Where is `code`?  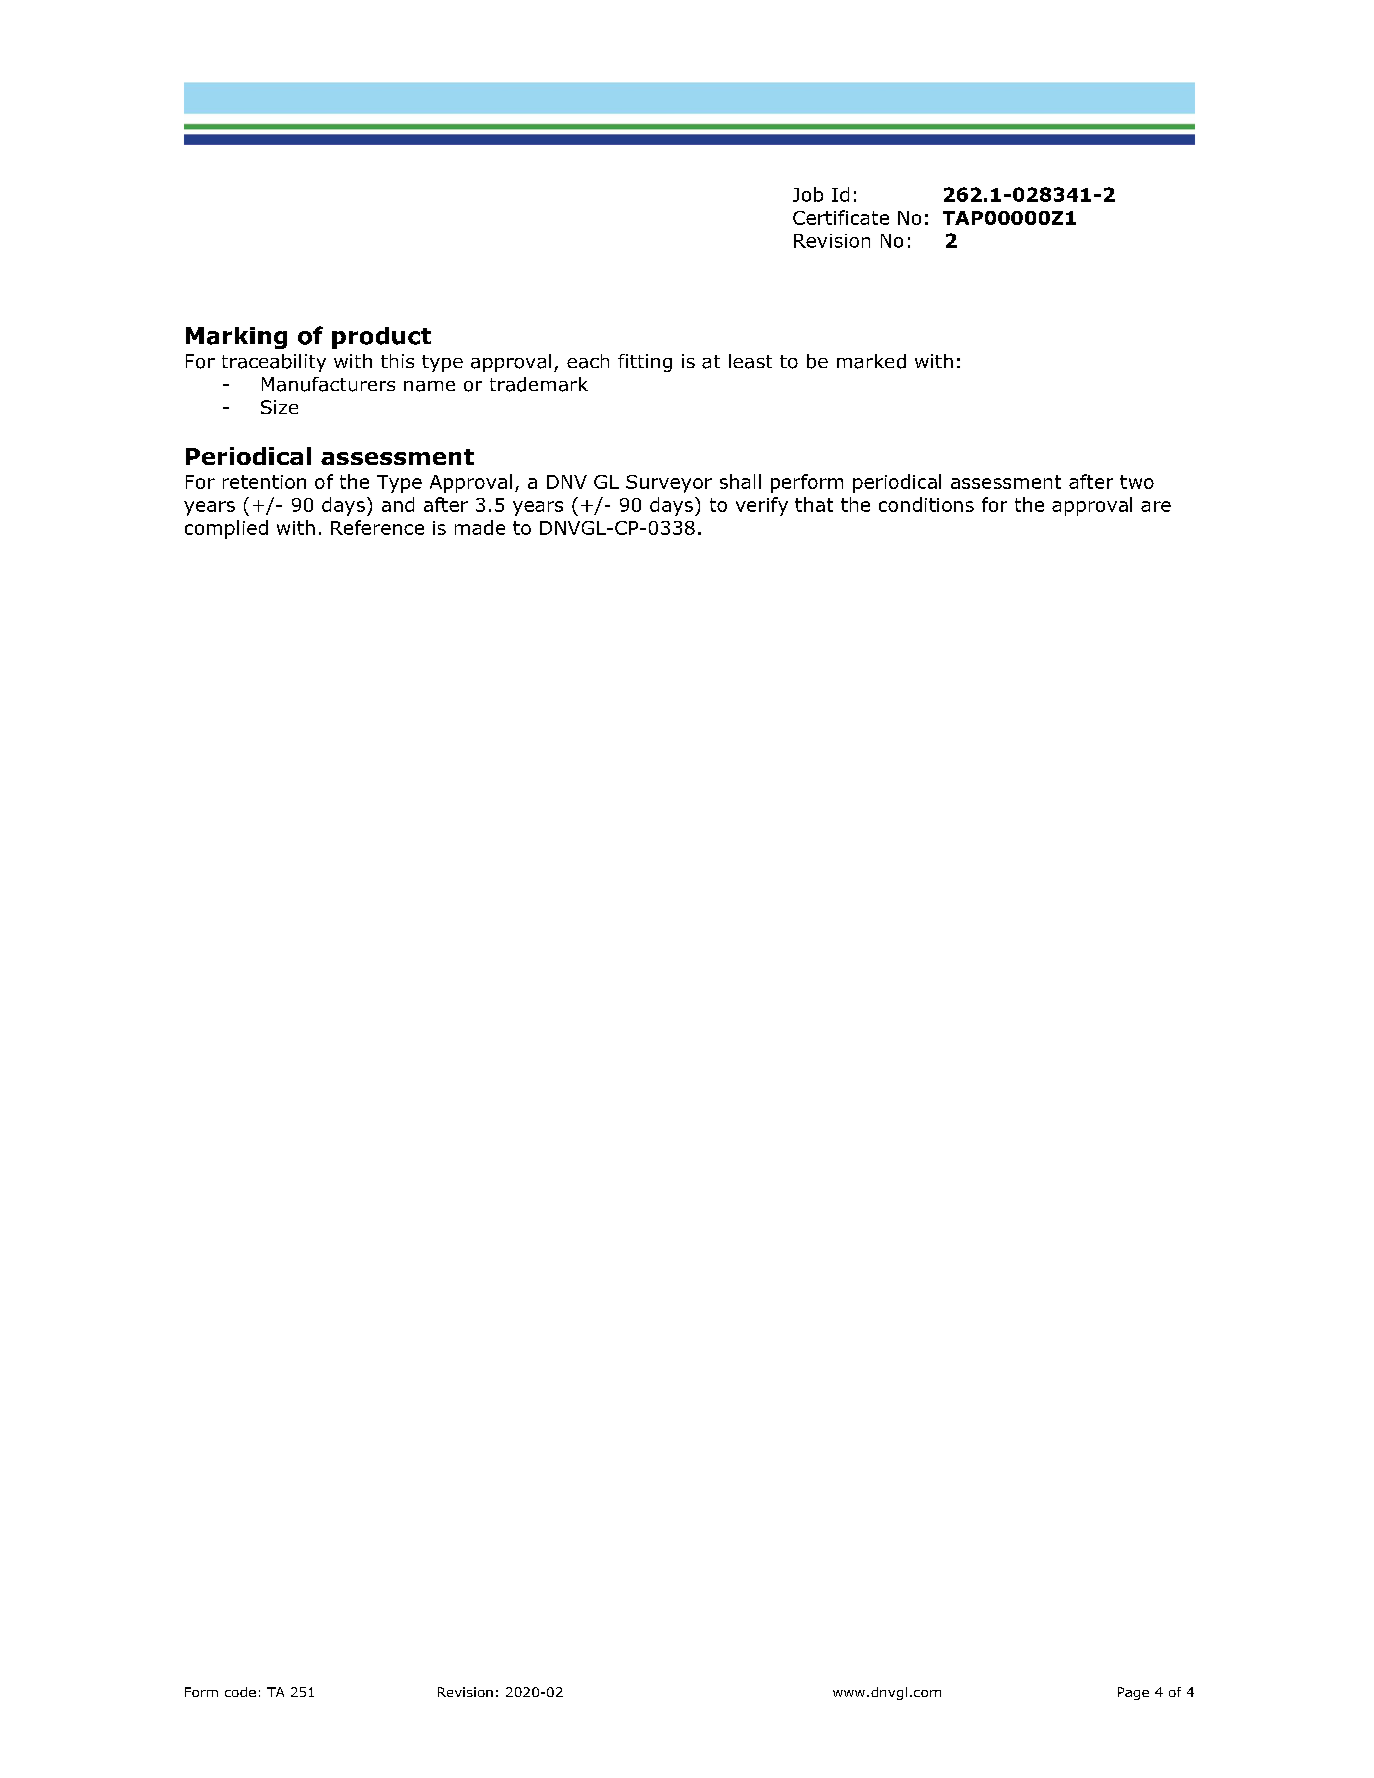 code is located at coordinates (240, 1692).
